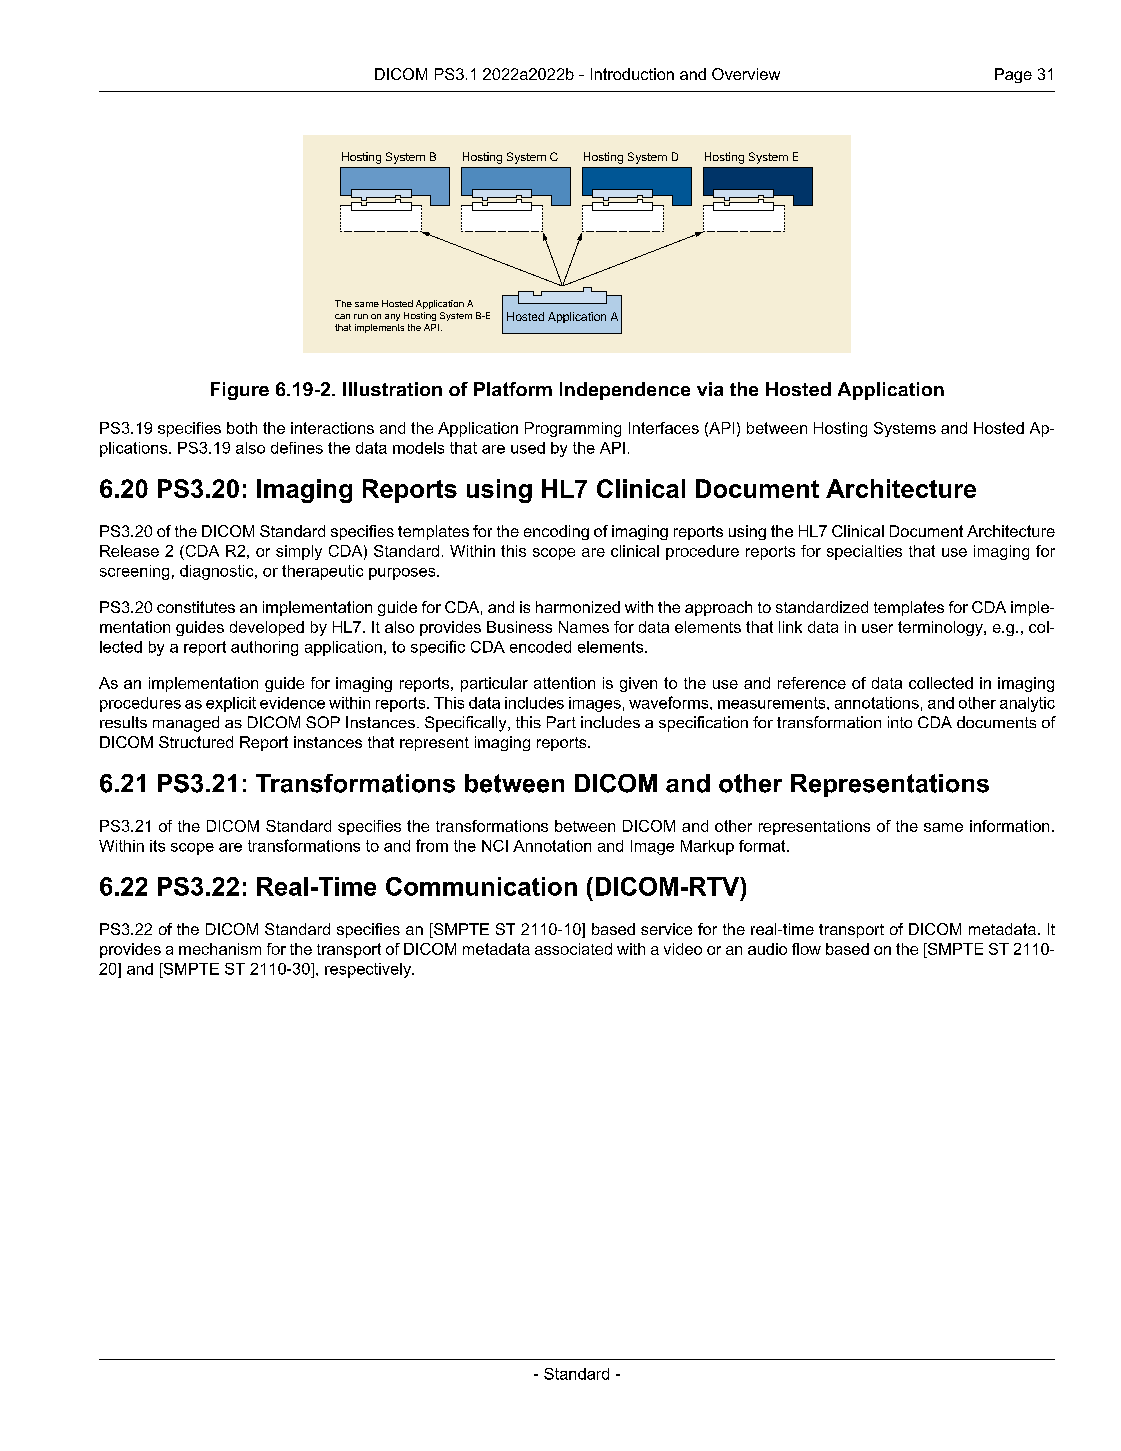  What do you see at coordinates (710, 389) in the screenshot?
I see `via` at bounding box center [710, 389].
